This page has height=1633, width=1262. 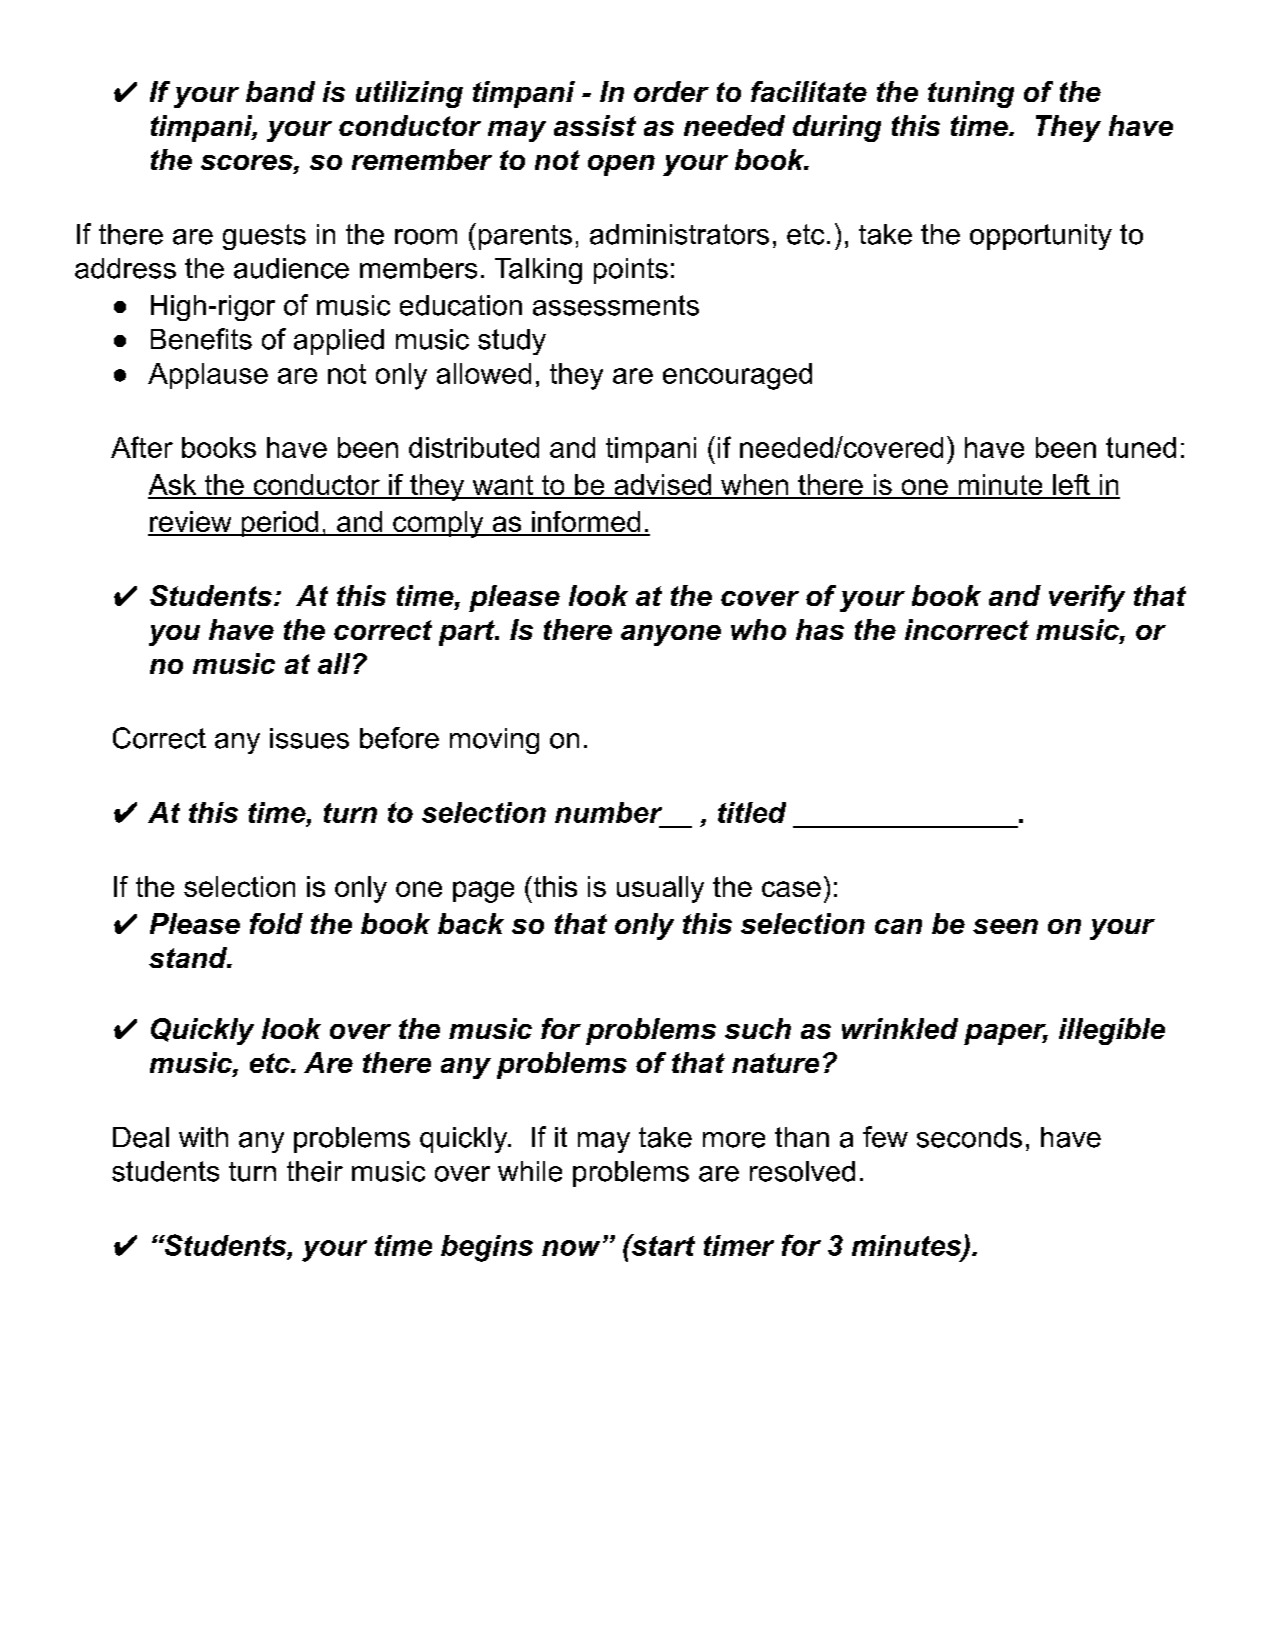 What do you see at coordinates (595, 125) in the page?
I see `assist` at bounding box center [595, 125].
